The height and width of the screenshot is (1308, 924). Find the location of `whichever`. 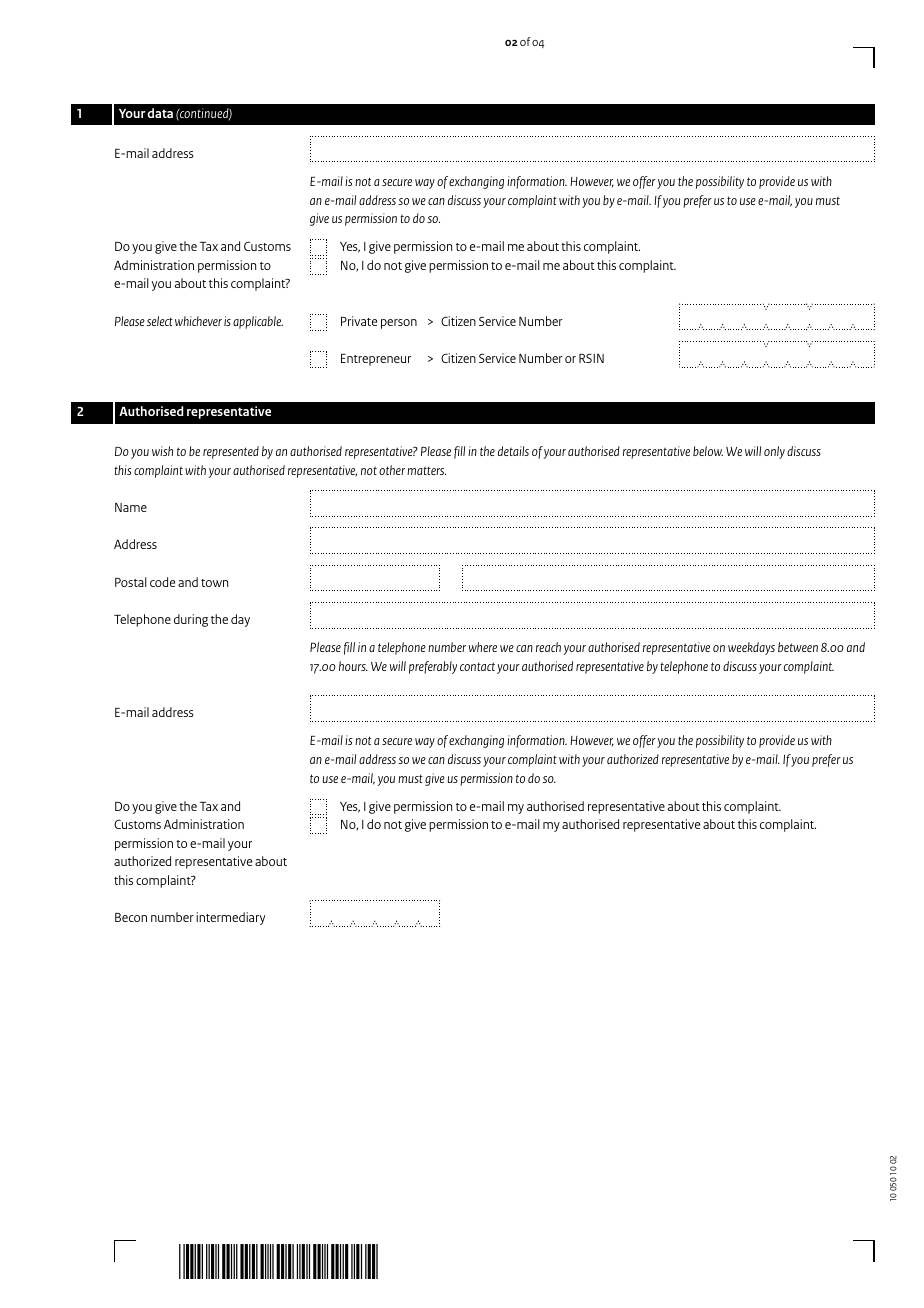

whichever is located at coordinates (198, 321).
